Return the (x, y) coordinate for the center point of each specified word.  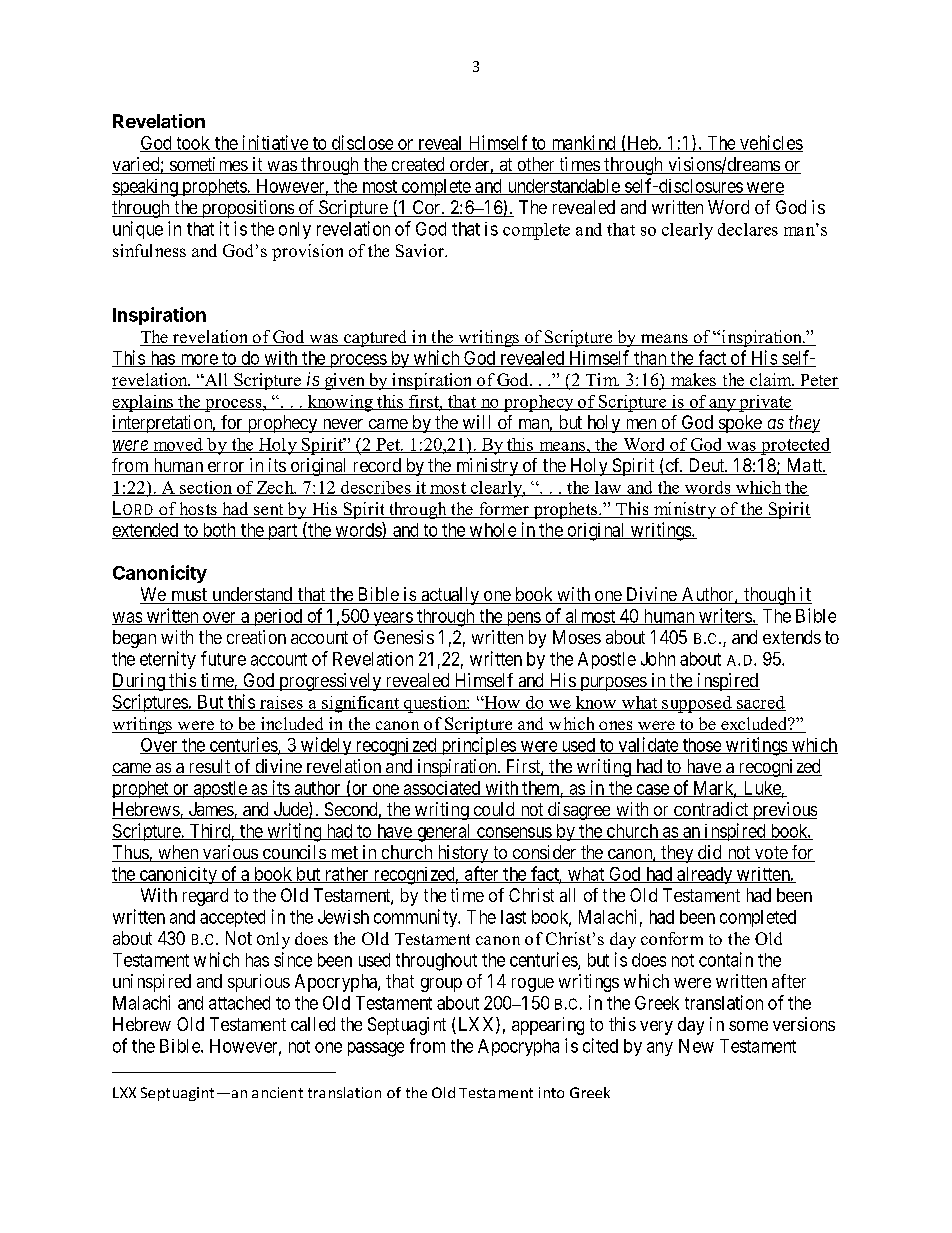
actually (450, 596)
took (193, 144)
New (696, 1046)
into (551, 1092)
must (189, 596)
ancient (277, 1092)
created (418, 165)
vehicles (770, 143)
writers (725, 616)
